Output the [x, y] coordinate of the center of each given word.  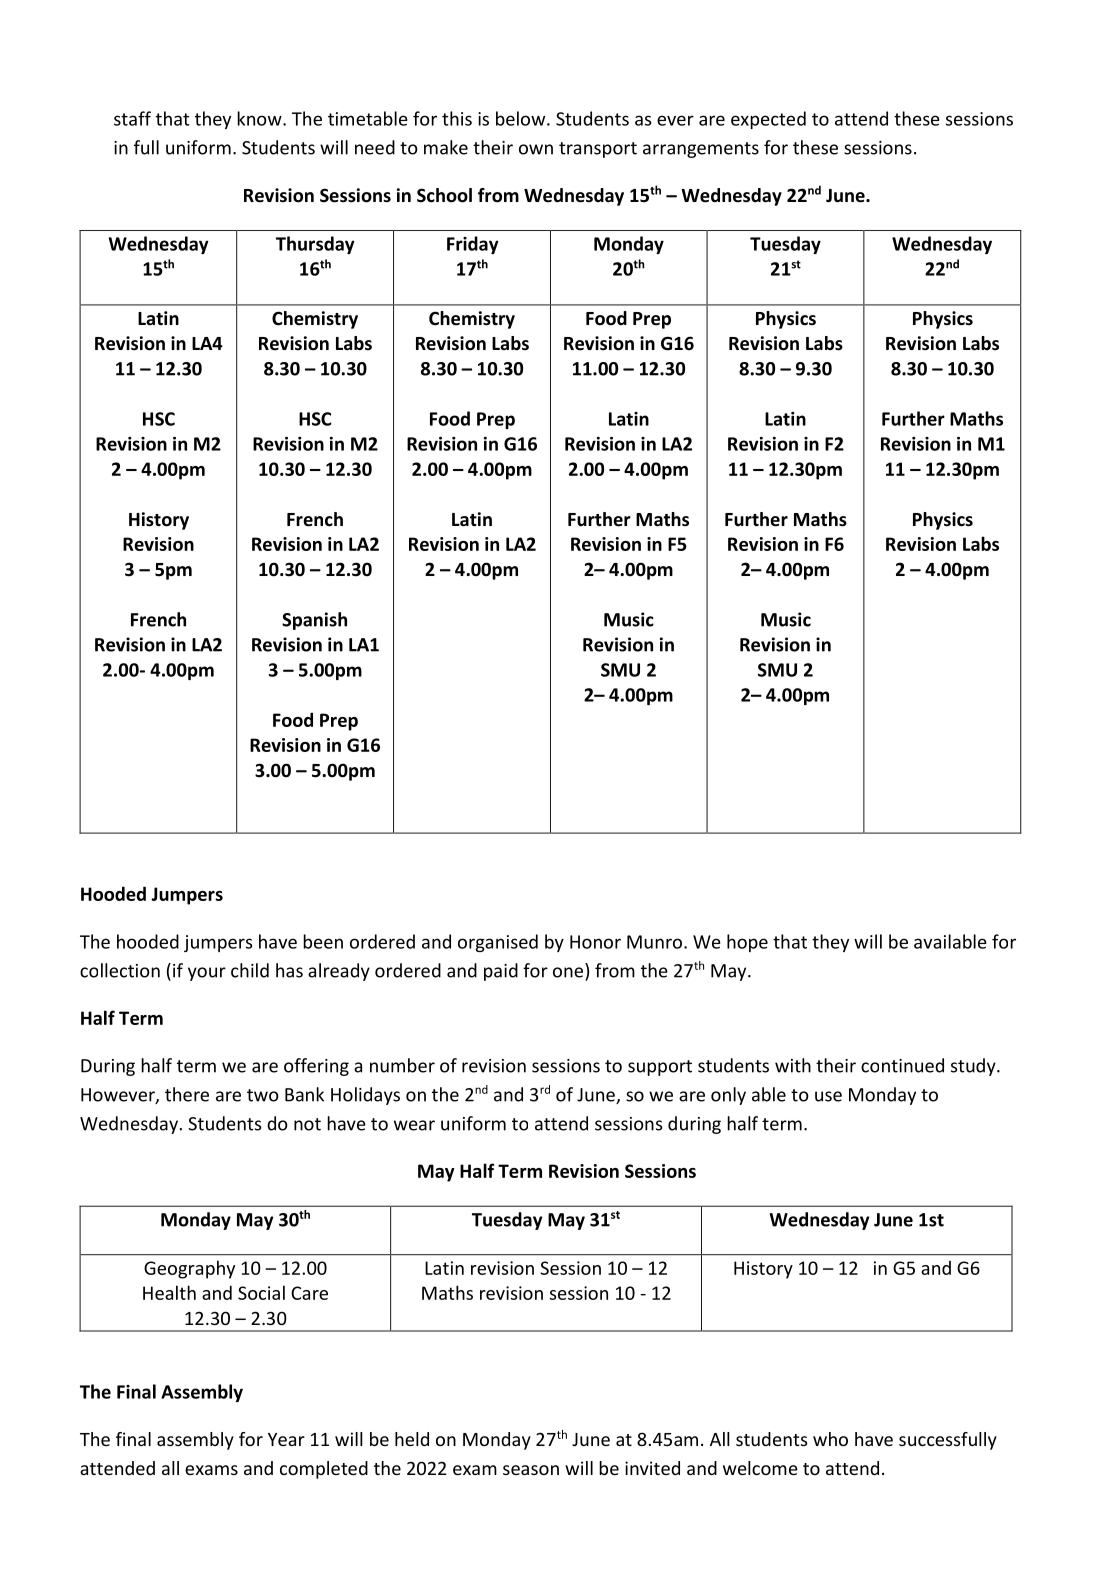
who [830, 1439]
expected [768, 120]
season [531, 1470]
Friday [473, 245]
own [536, 149]
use [828, 1096]
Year [286, 1439]
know [260, 118]
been [323, 941]
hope [747, 943]
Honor [595, 942]
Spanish [314, 621]
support [660, 1068]
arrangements [701, 150]
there [187, 1094]
